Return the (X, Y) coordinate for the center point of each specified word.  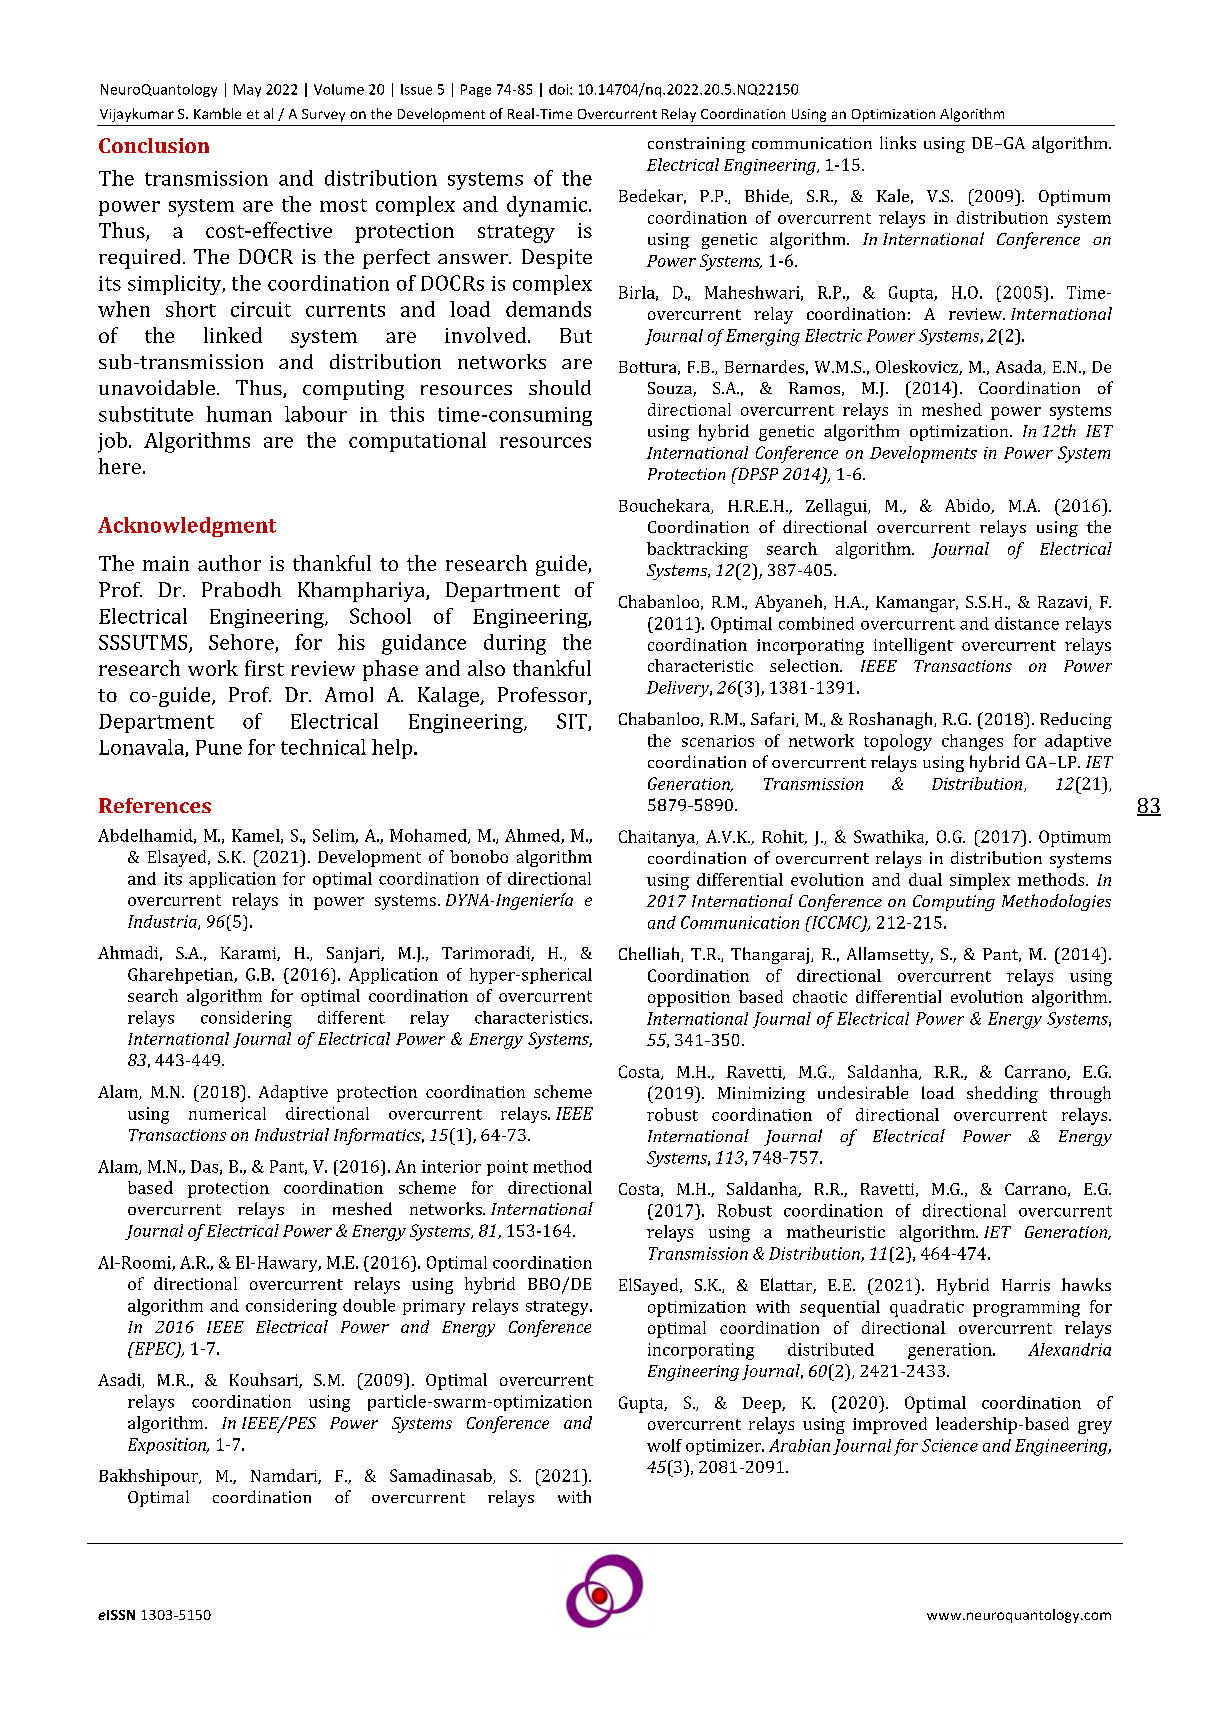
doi (560, 89)
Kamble (217, 113)
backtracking (697, 550)
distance (1027, 623)
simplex (980, 881)
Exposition (168, 1446)
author (229, 563)
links (898, 142)
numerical (227, 1113)
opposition (689, 999)
